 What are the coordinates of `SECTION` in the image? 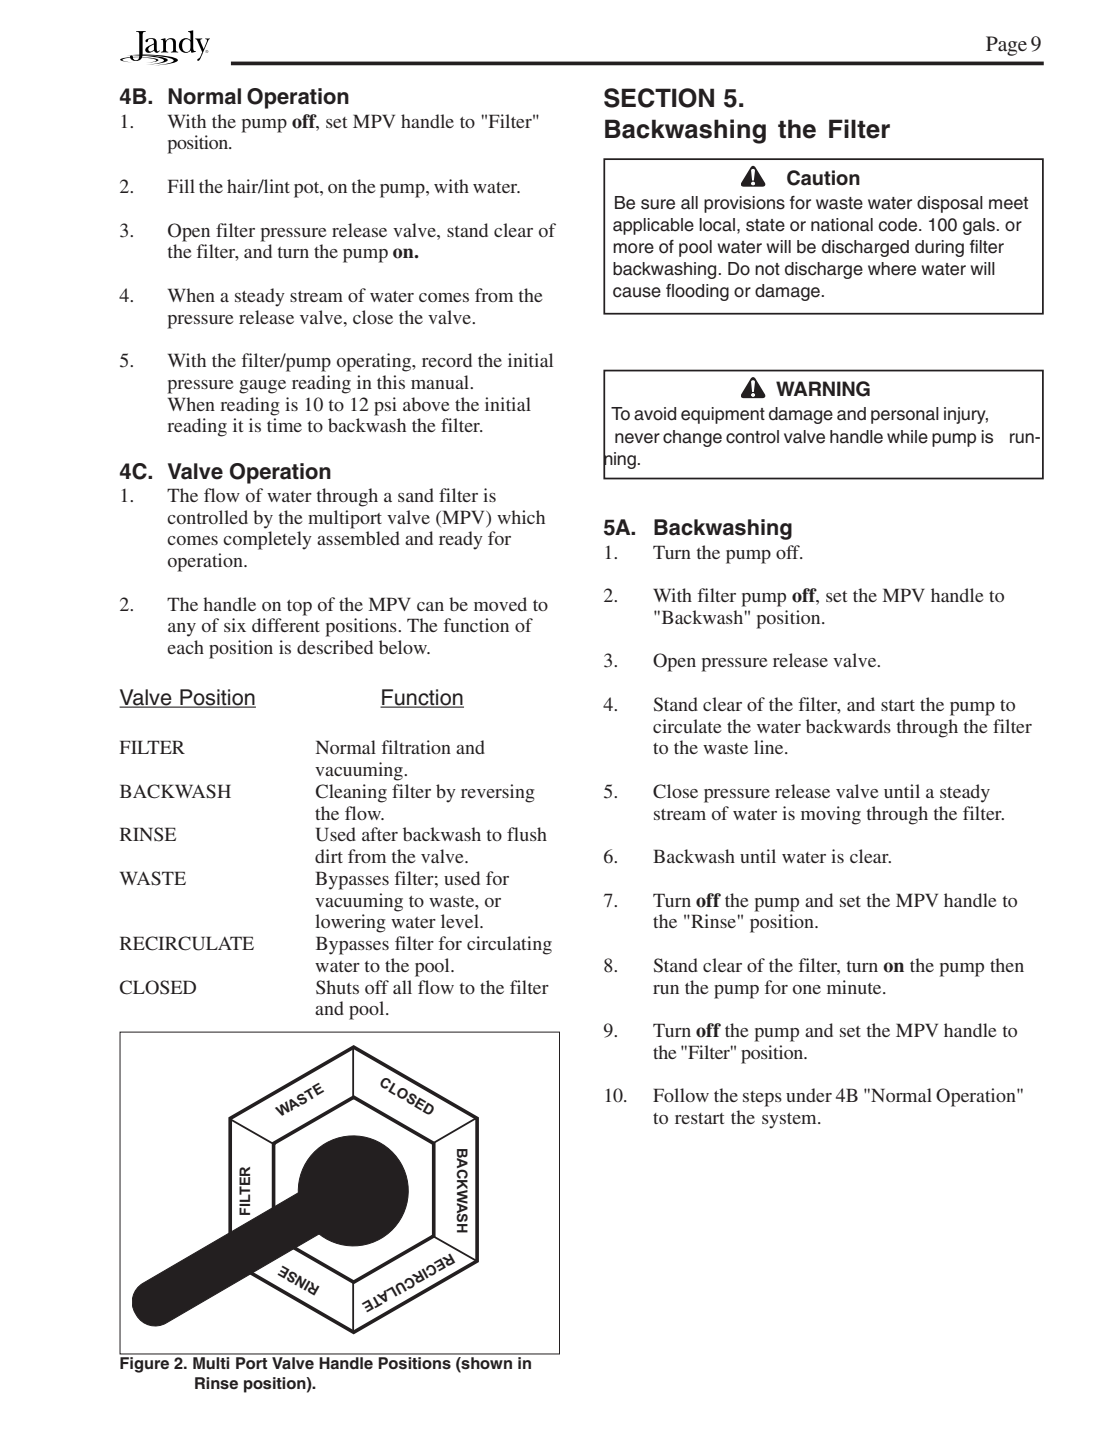 It's located at (659, 98).
